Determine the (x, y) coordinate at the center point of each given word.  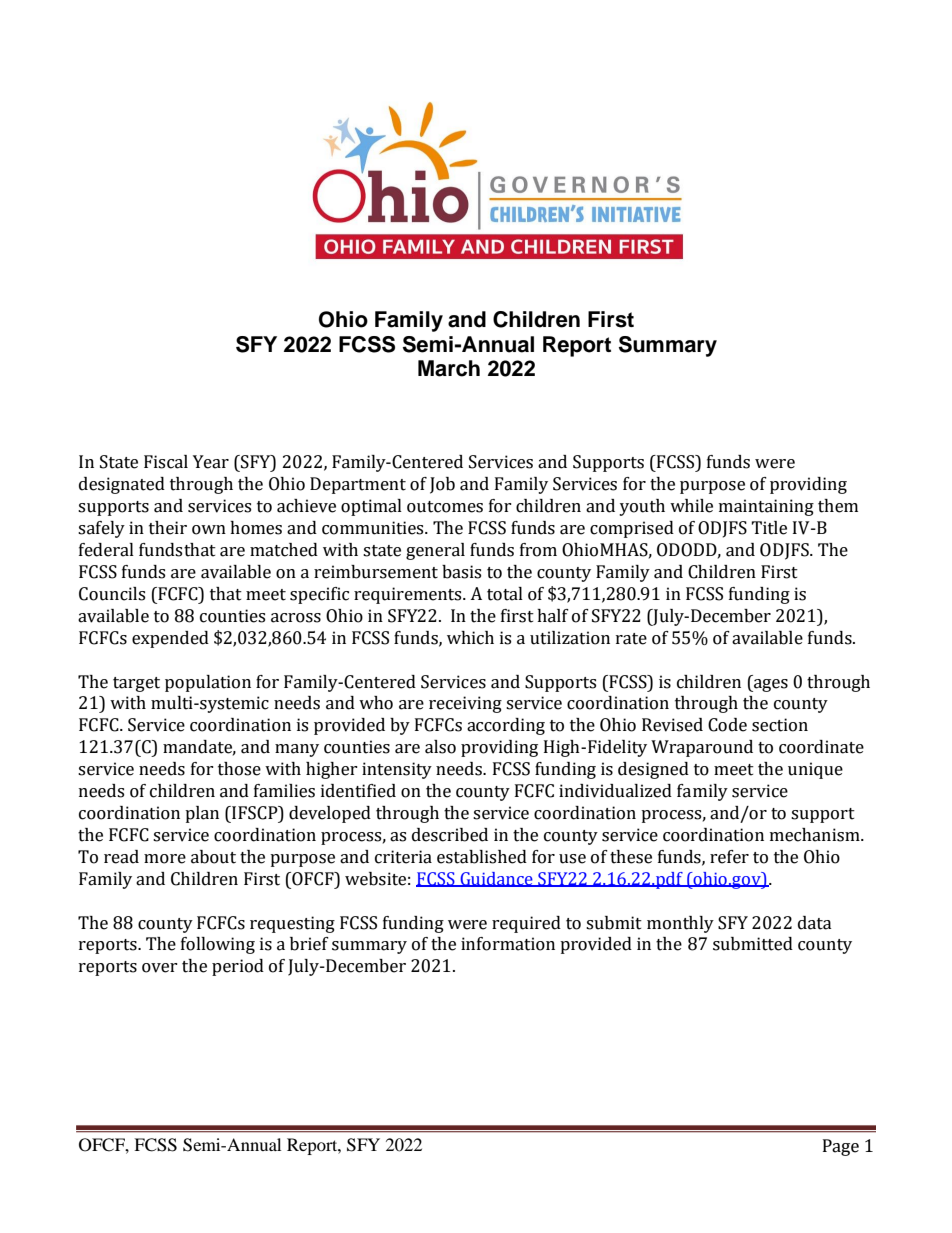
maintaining (766, 507)
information (508, 944)
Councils (112, 594)
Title (769, 528)
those (239, 769)
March (449, 368)
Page (841, 1147)
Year (211, 462)
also (440, 747)
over (160, 968)
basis (461, 572)
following (218, 945)
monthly (680, 924)
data (815, 923)
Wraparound (702, 748)
